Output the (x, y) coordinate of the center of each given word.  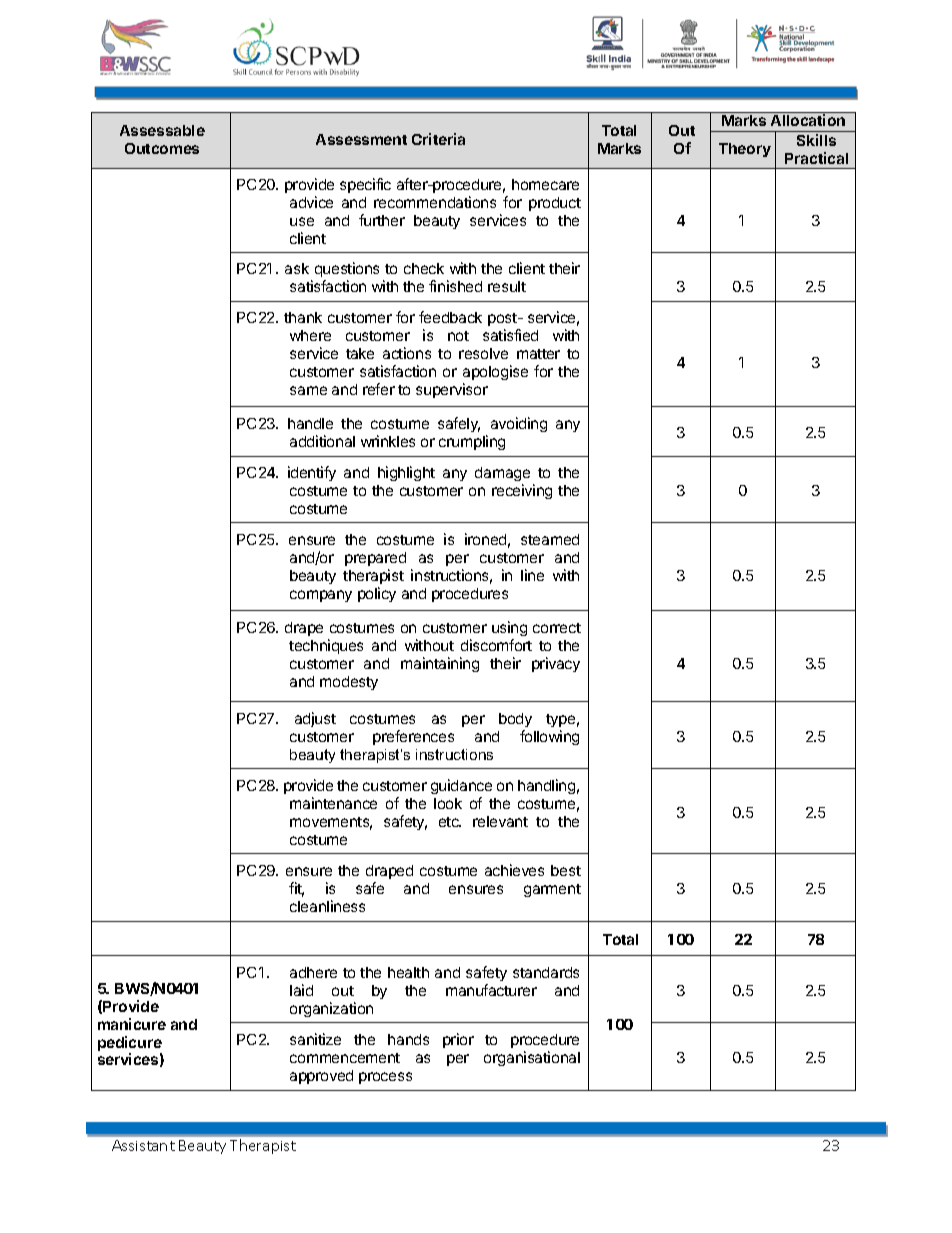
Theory (745, 150)
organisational (532, 1058)
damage (502, 474)
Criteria (438, 139)
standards (546, 972)
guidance (461, 786)
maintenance (333, 803)
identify (312, 473)
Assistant (143, 1145)
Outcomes (162, 148)
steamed (550, 539)
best (566, 870)
